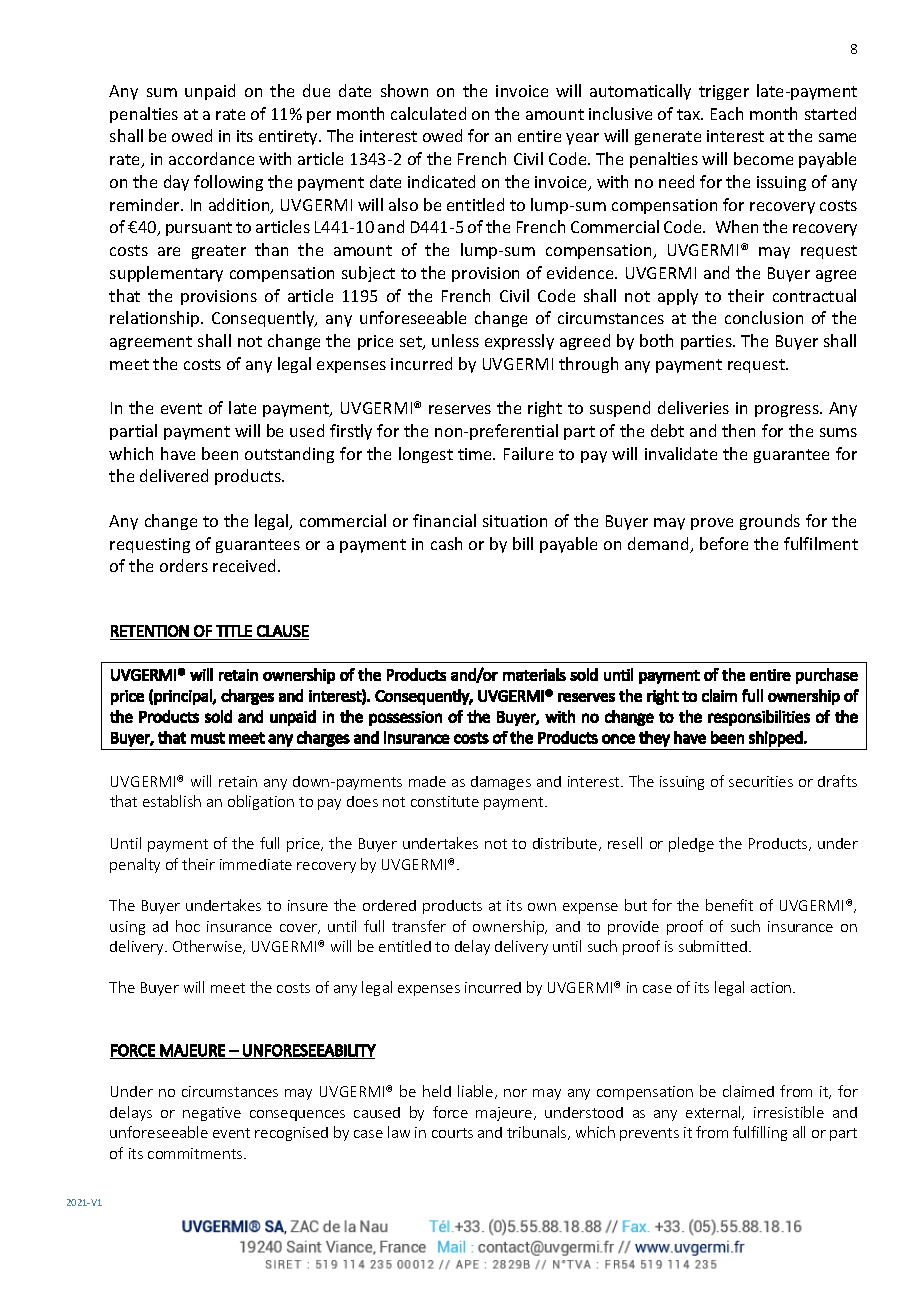 This screenshot has height=1303, width=924. What do you see at coordinates (452, 1133) in the screenshot?
I see `courts` at bounding box center [452, 1133].
